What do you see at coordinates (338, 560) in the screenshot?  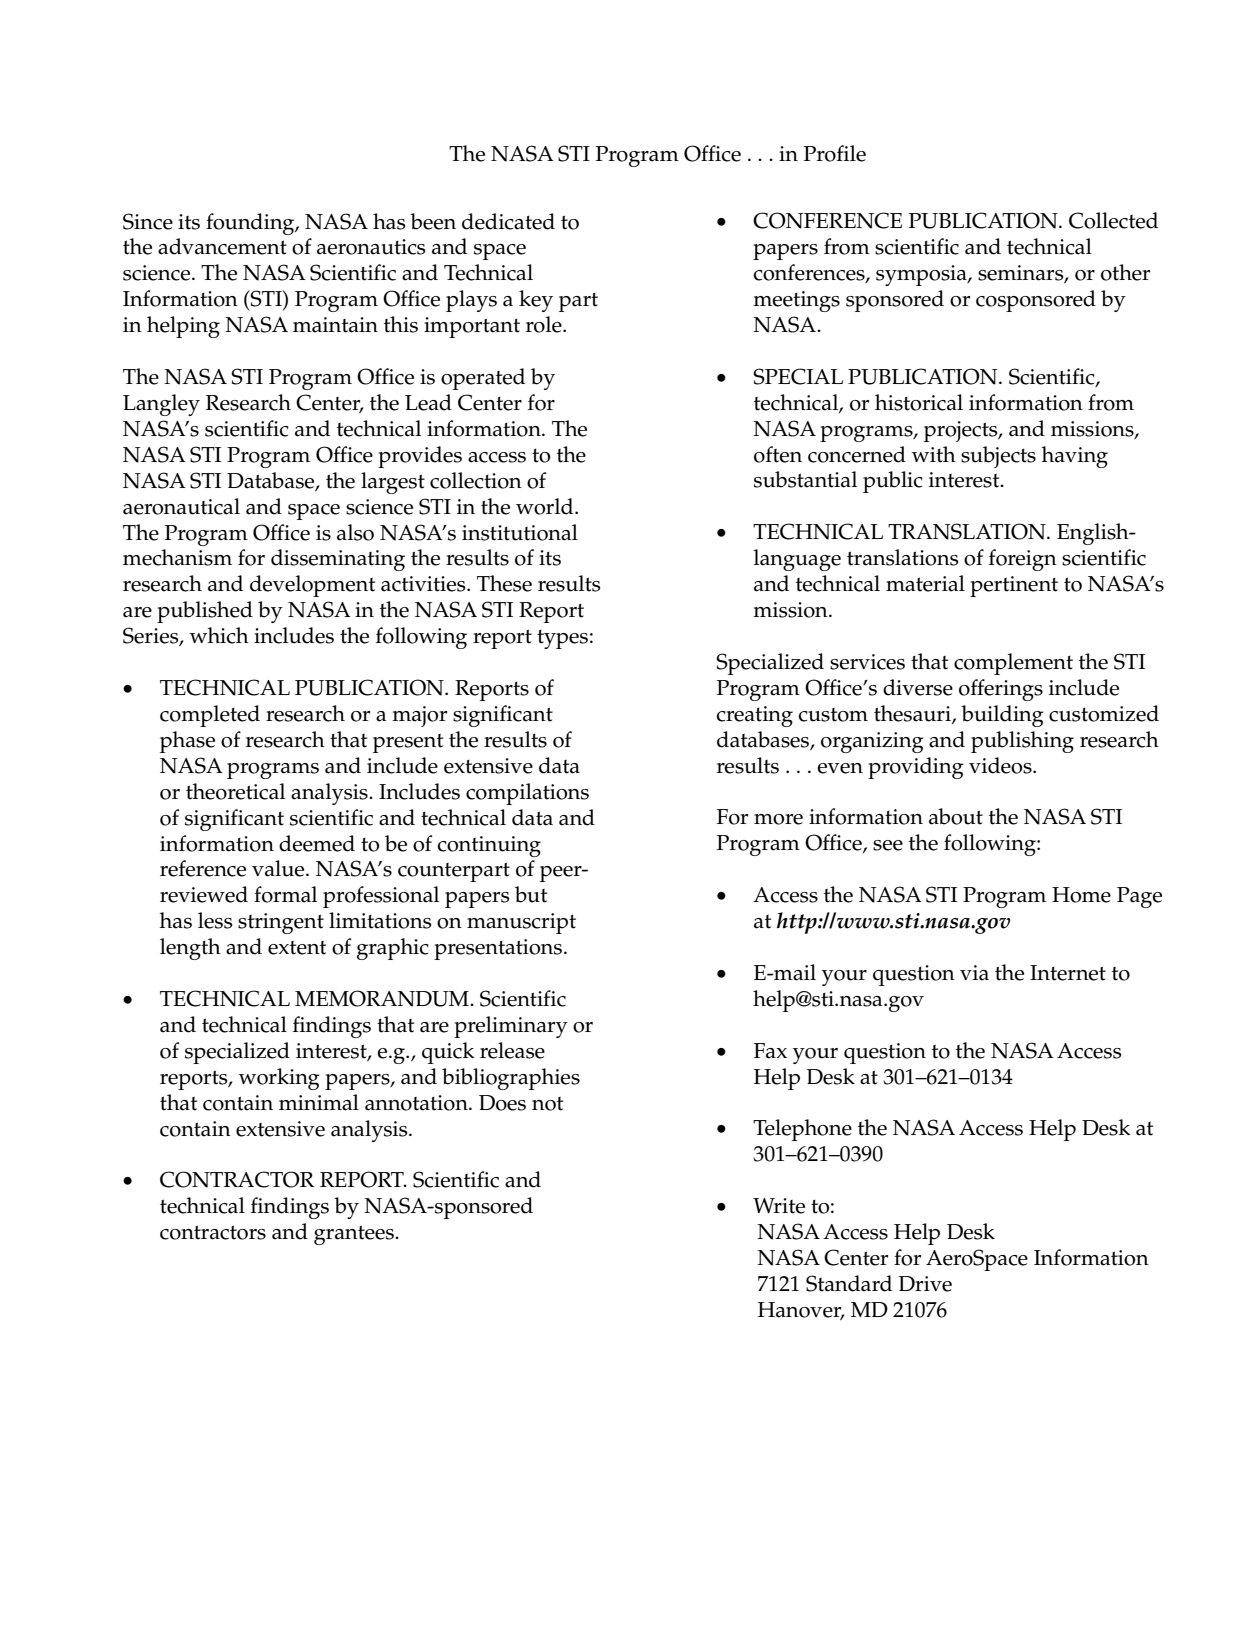 I see `disseminating` at bounding box center [338, 560].
